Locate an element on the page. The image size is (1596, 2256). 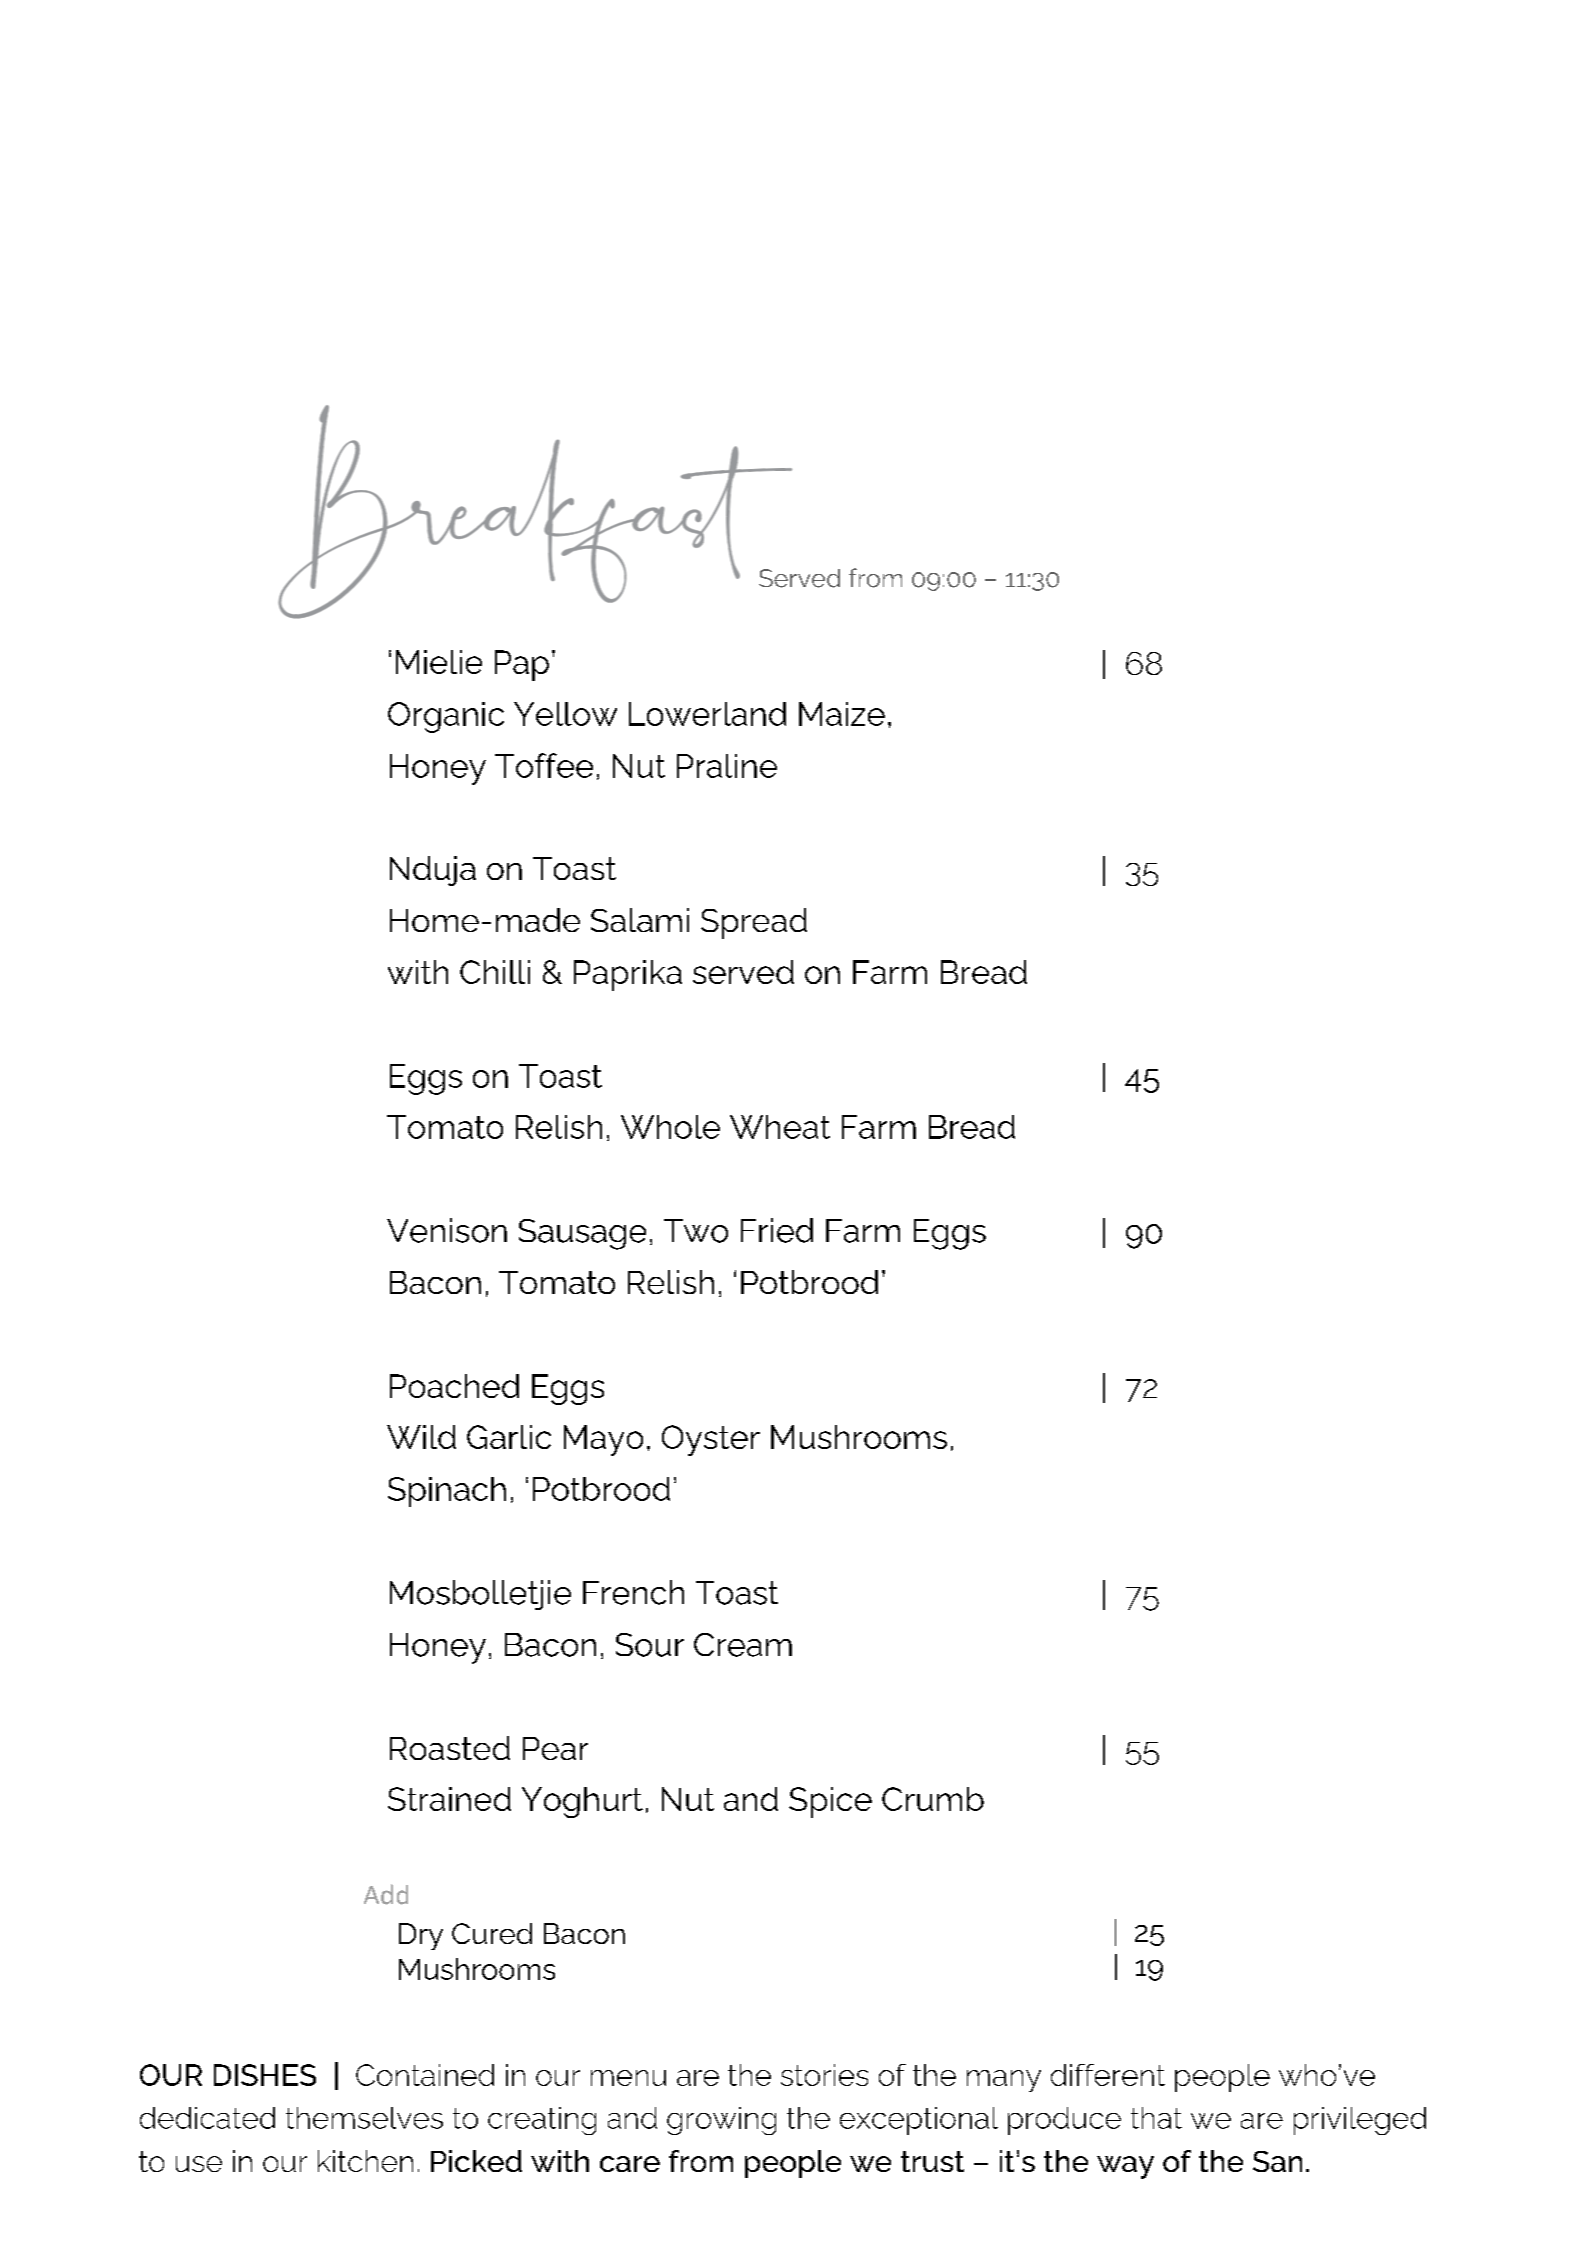
Organic is located at coordinates (446, 717).
